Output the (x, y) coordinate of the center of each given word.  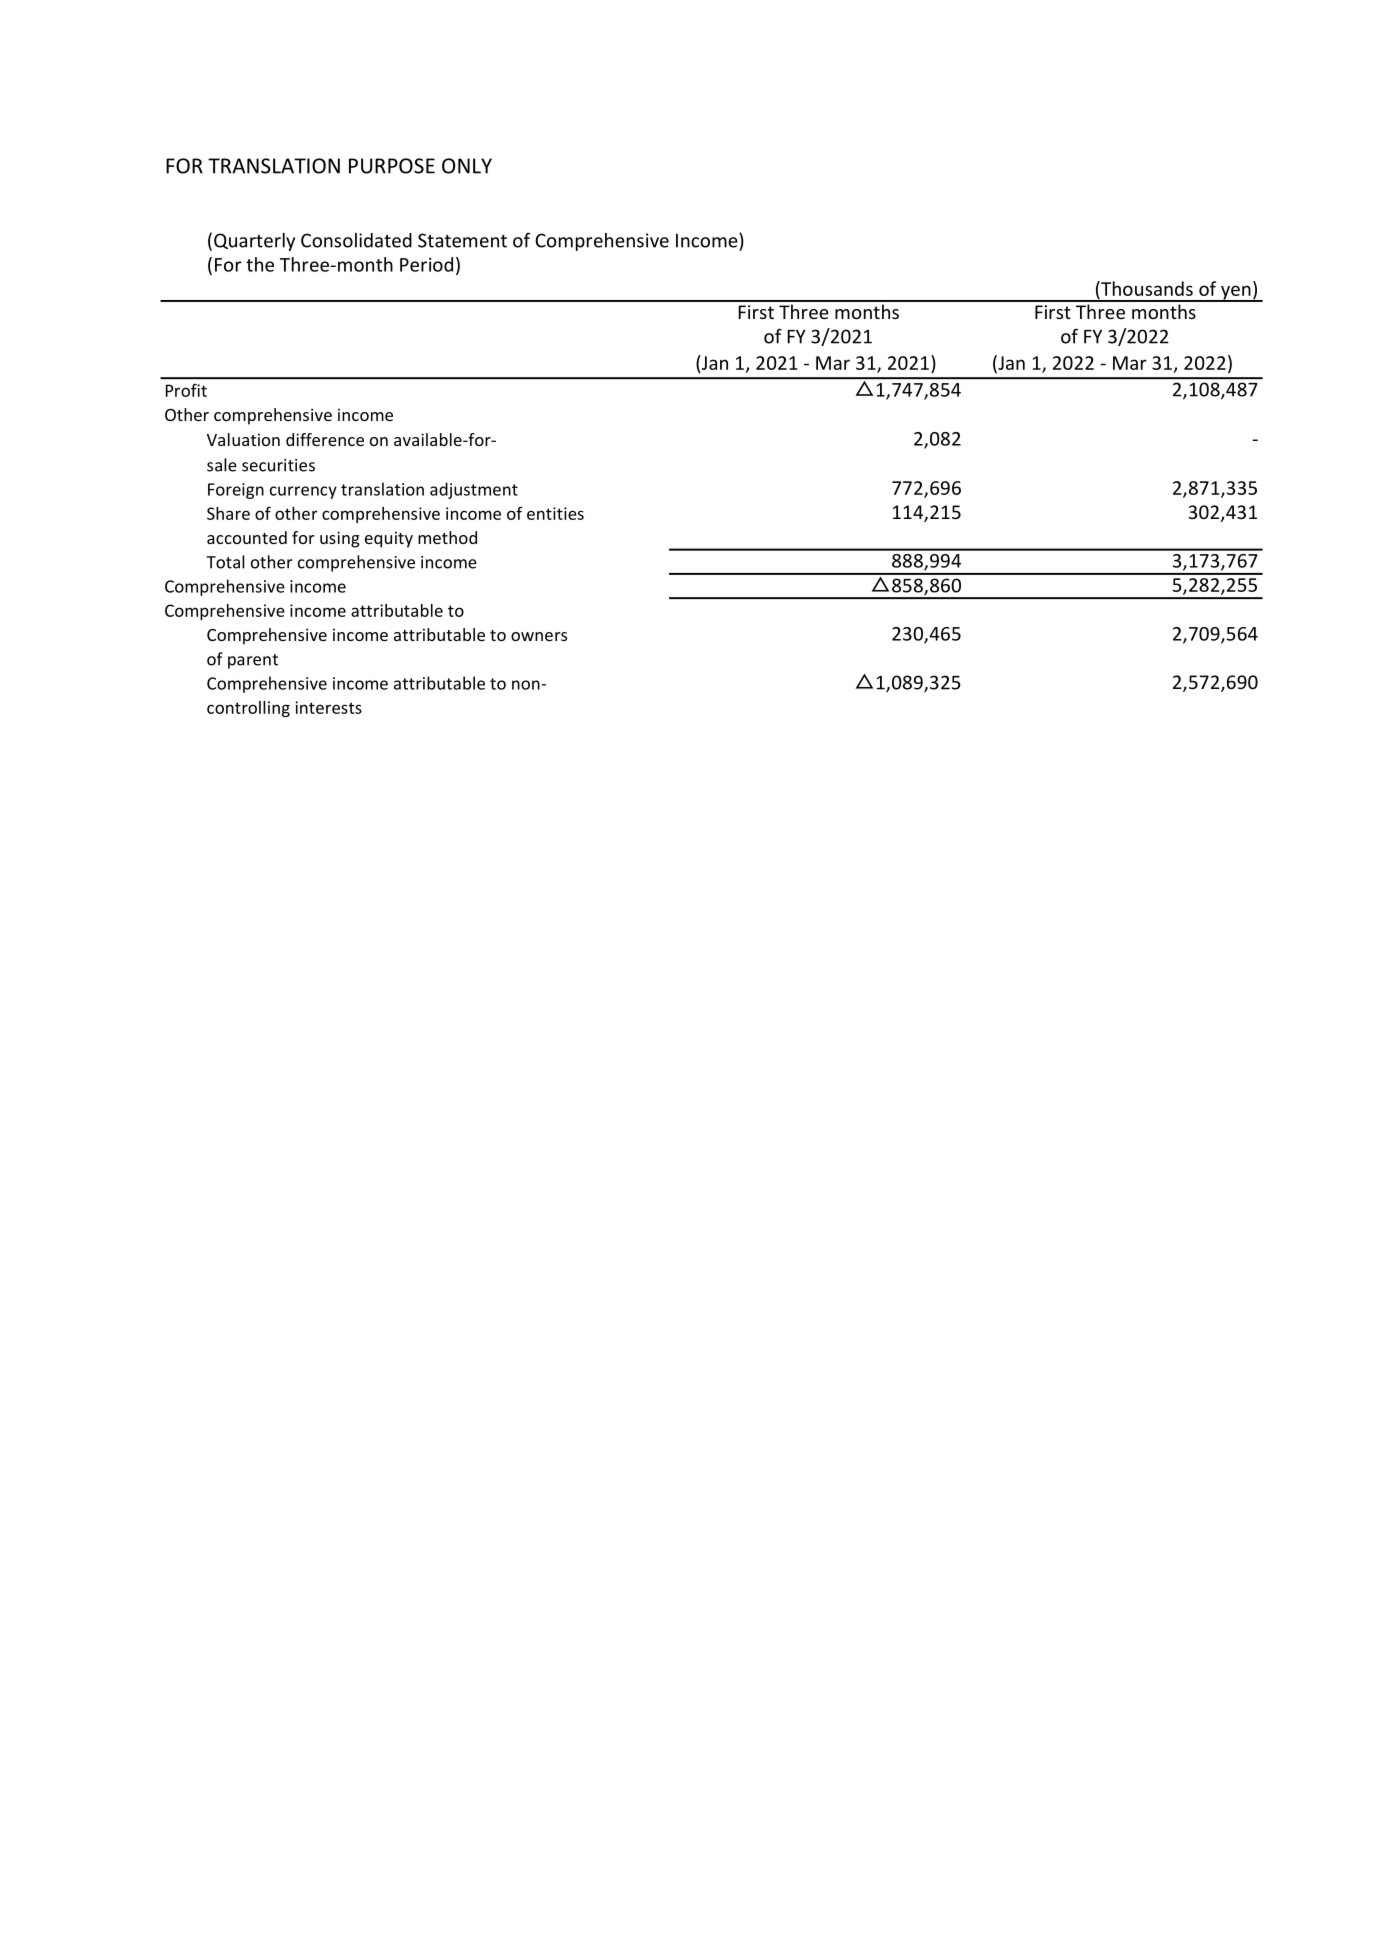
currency (303, 492)
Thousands (1146, 288)
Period (426, 264)
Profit (186, 390)
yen (1236, 293)
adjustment (474, 490)
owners (539, 636)
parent (253, 661)
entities (555, 513)
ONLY (467, 166)
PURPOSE (392, 166)
